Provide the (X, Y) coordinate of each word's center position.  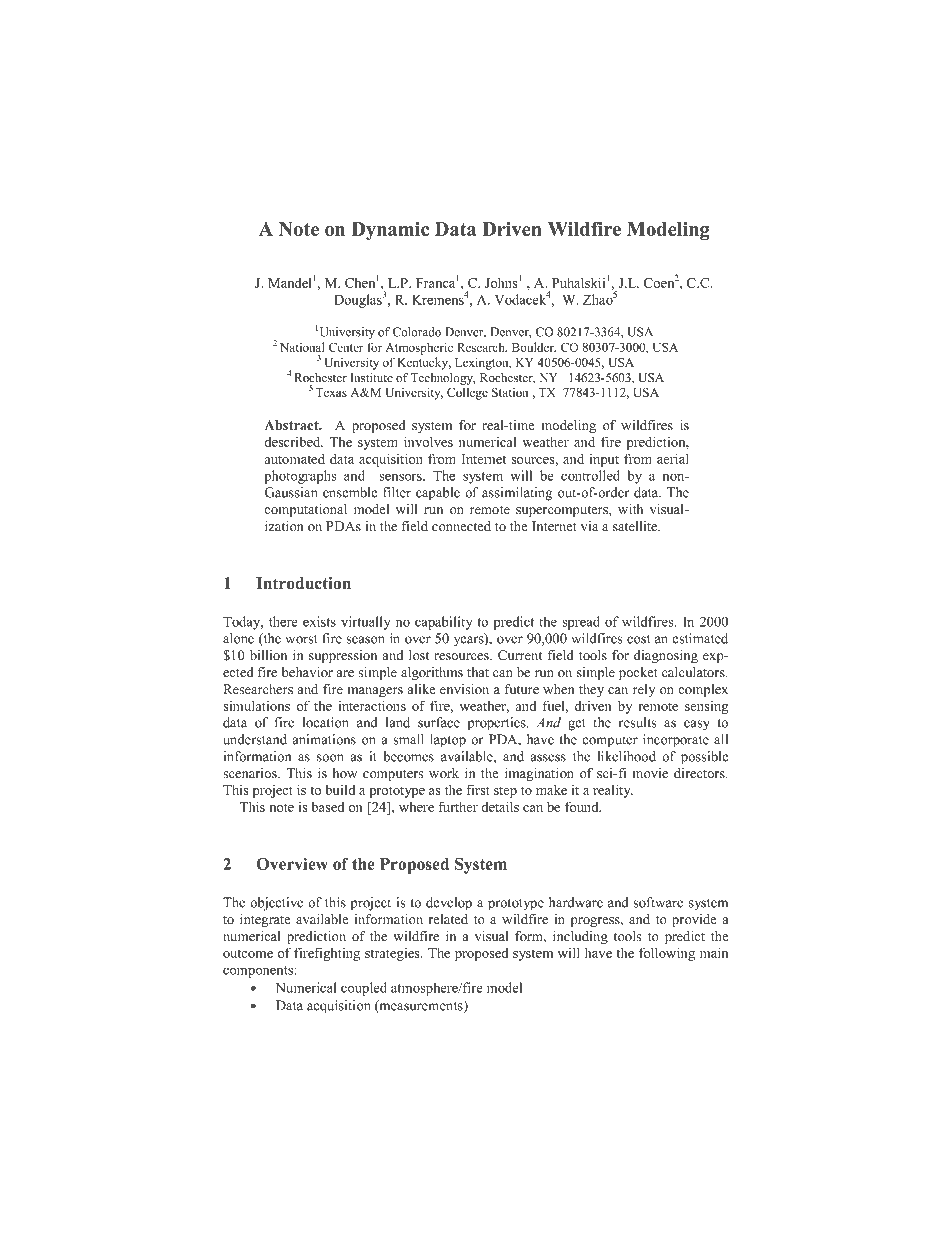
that (478, 672)
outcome (248, 953)
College (467, 393)
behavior (307, 672)
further (458, 806)
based (327, 807)
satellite (636, 526)
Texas (331, 392)
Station (510, 392)
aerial (673, 458)
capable (438, 494)
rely (644, 690)
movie (650, 773)
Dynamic (390, 231)
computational (305, 510)
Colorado (417, 332)
